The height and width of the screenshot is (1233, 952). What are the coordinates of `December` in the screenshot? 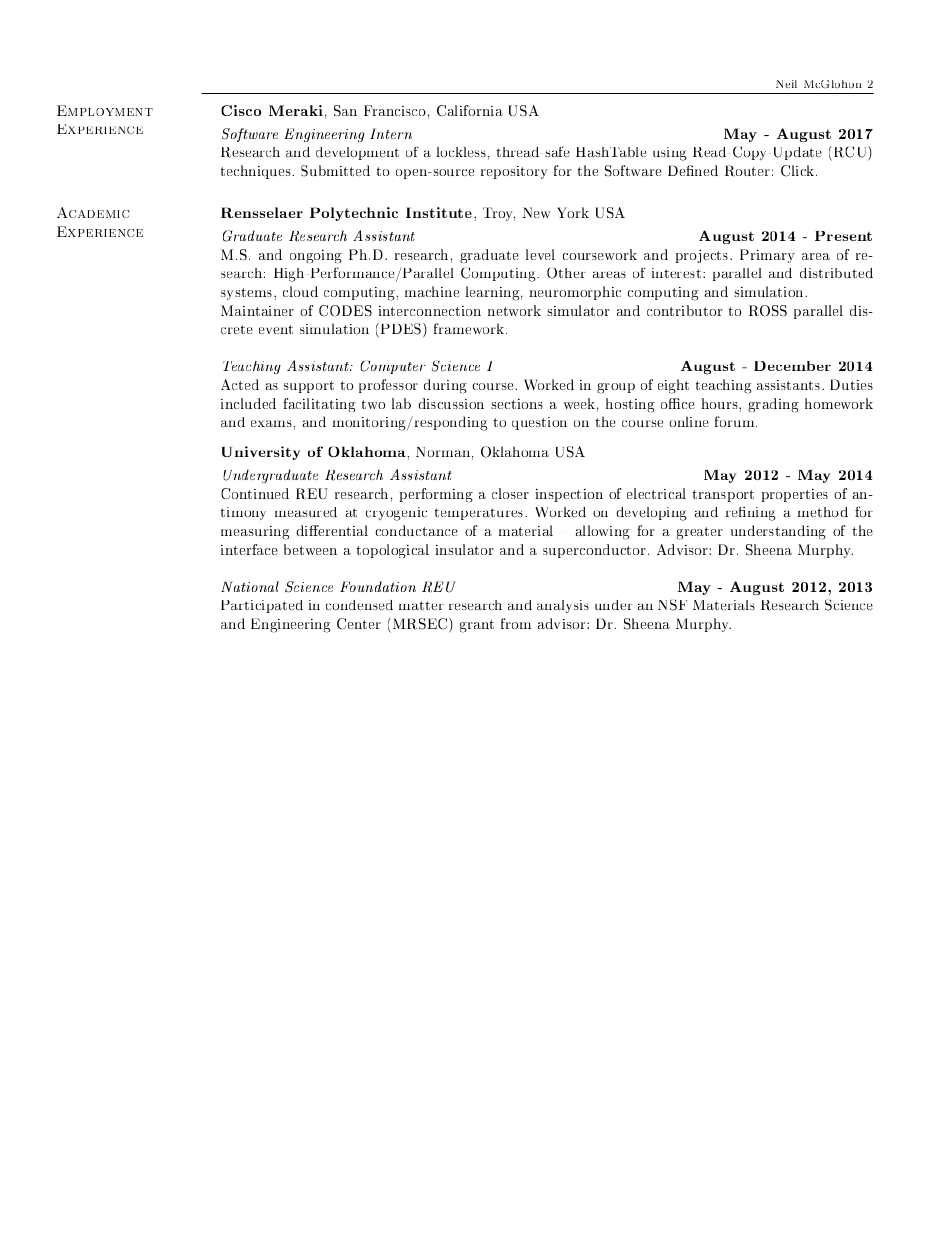 It's located at (792, 366).
